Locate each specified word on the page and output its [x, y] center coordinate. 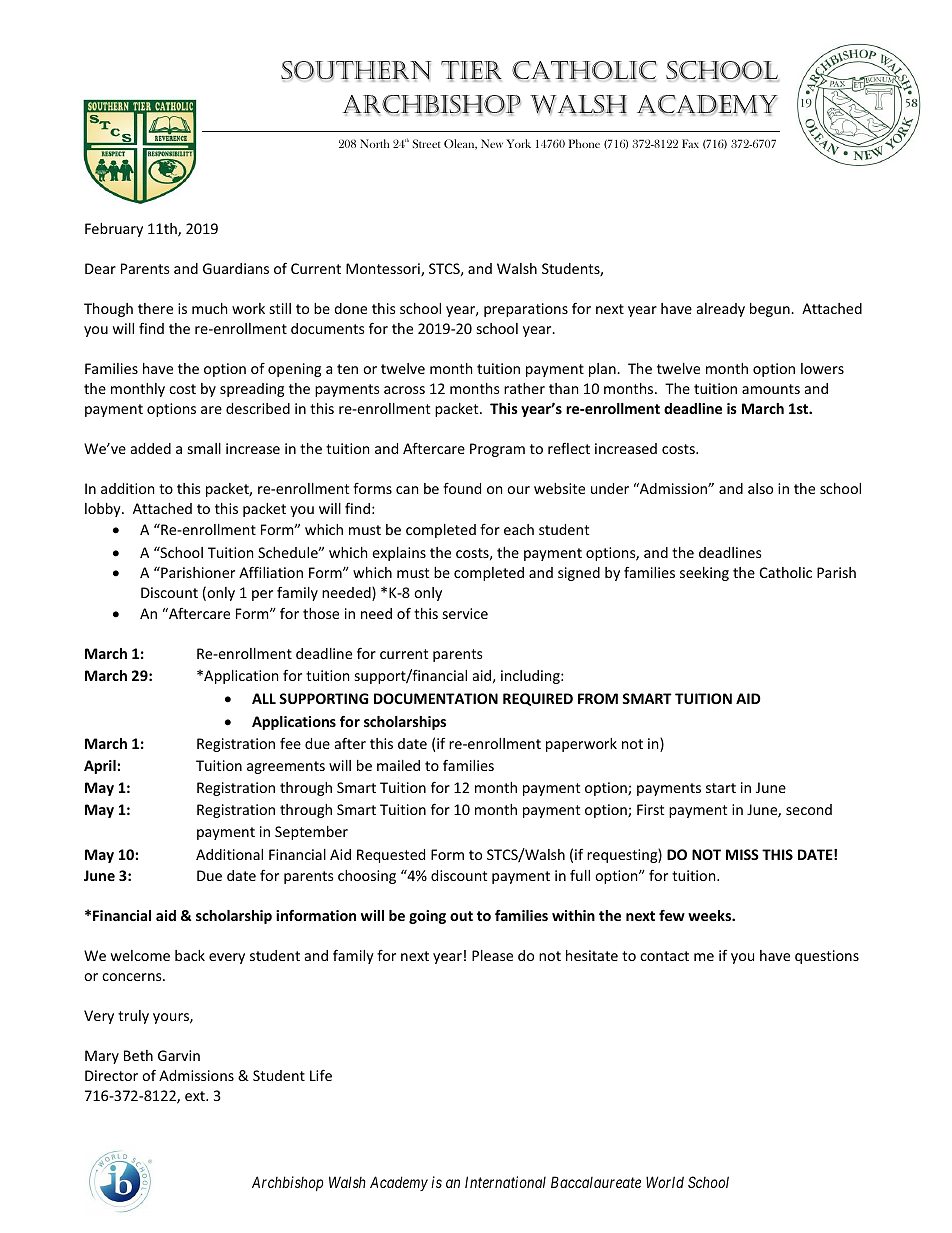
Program [497, 450]
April [101, 767]
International [505, 1182]
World [665, 1182]
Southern [356, 71]
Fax [690, 143]
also [760, 488]
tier [471, 71]
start [721, 788]
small [204, 448]
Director [111, 1075]
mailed [398, 765]
